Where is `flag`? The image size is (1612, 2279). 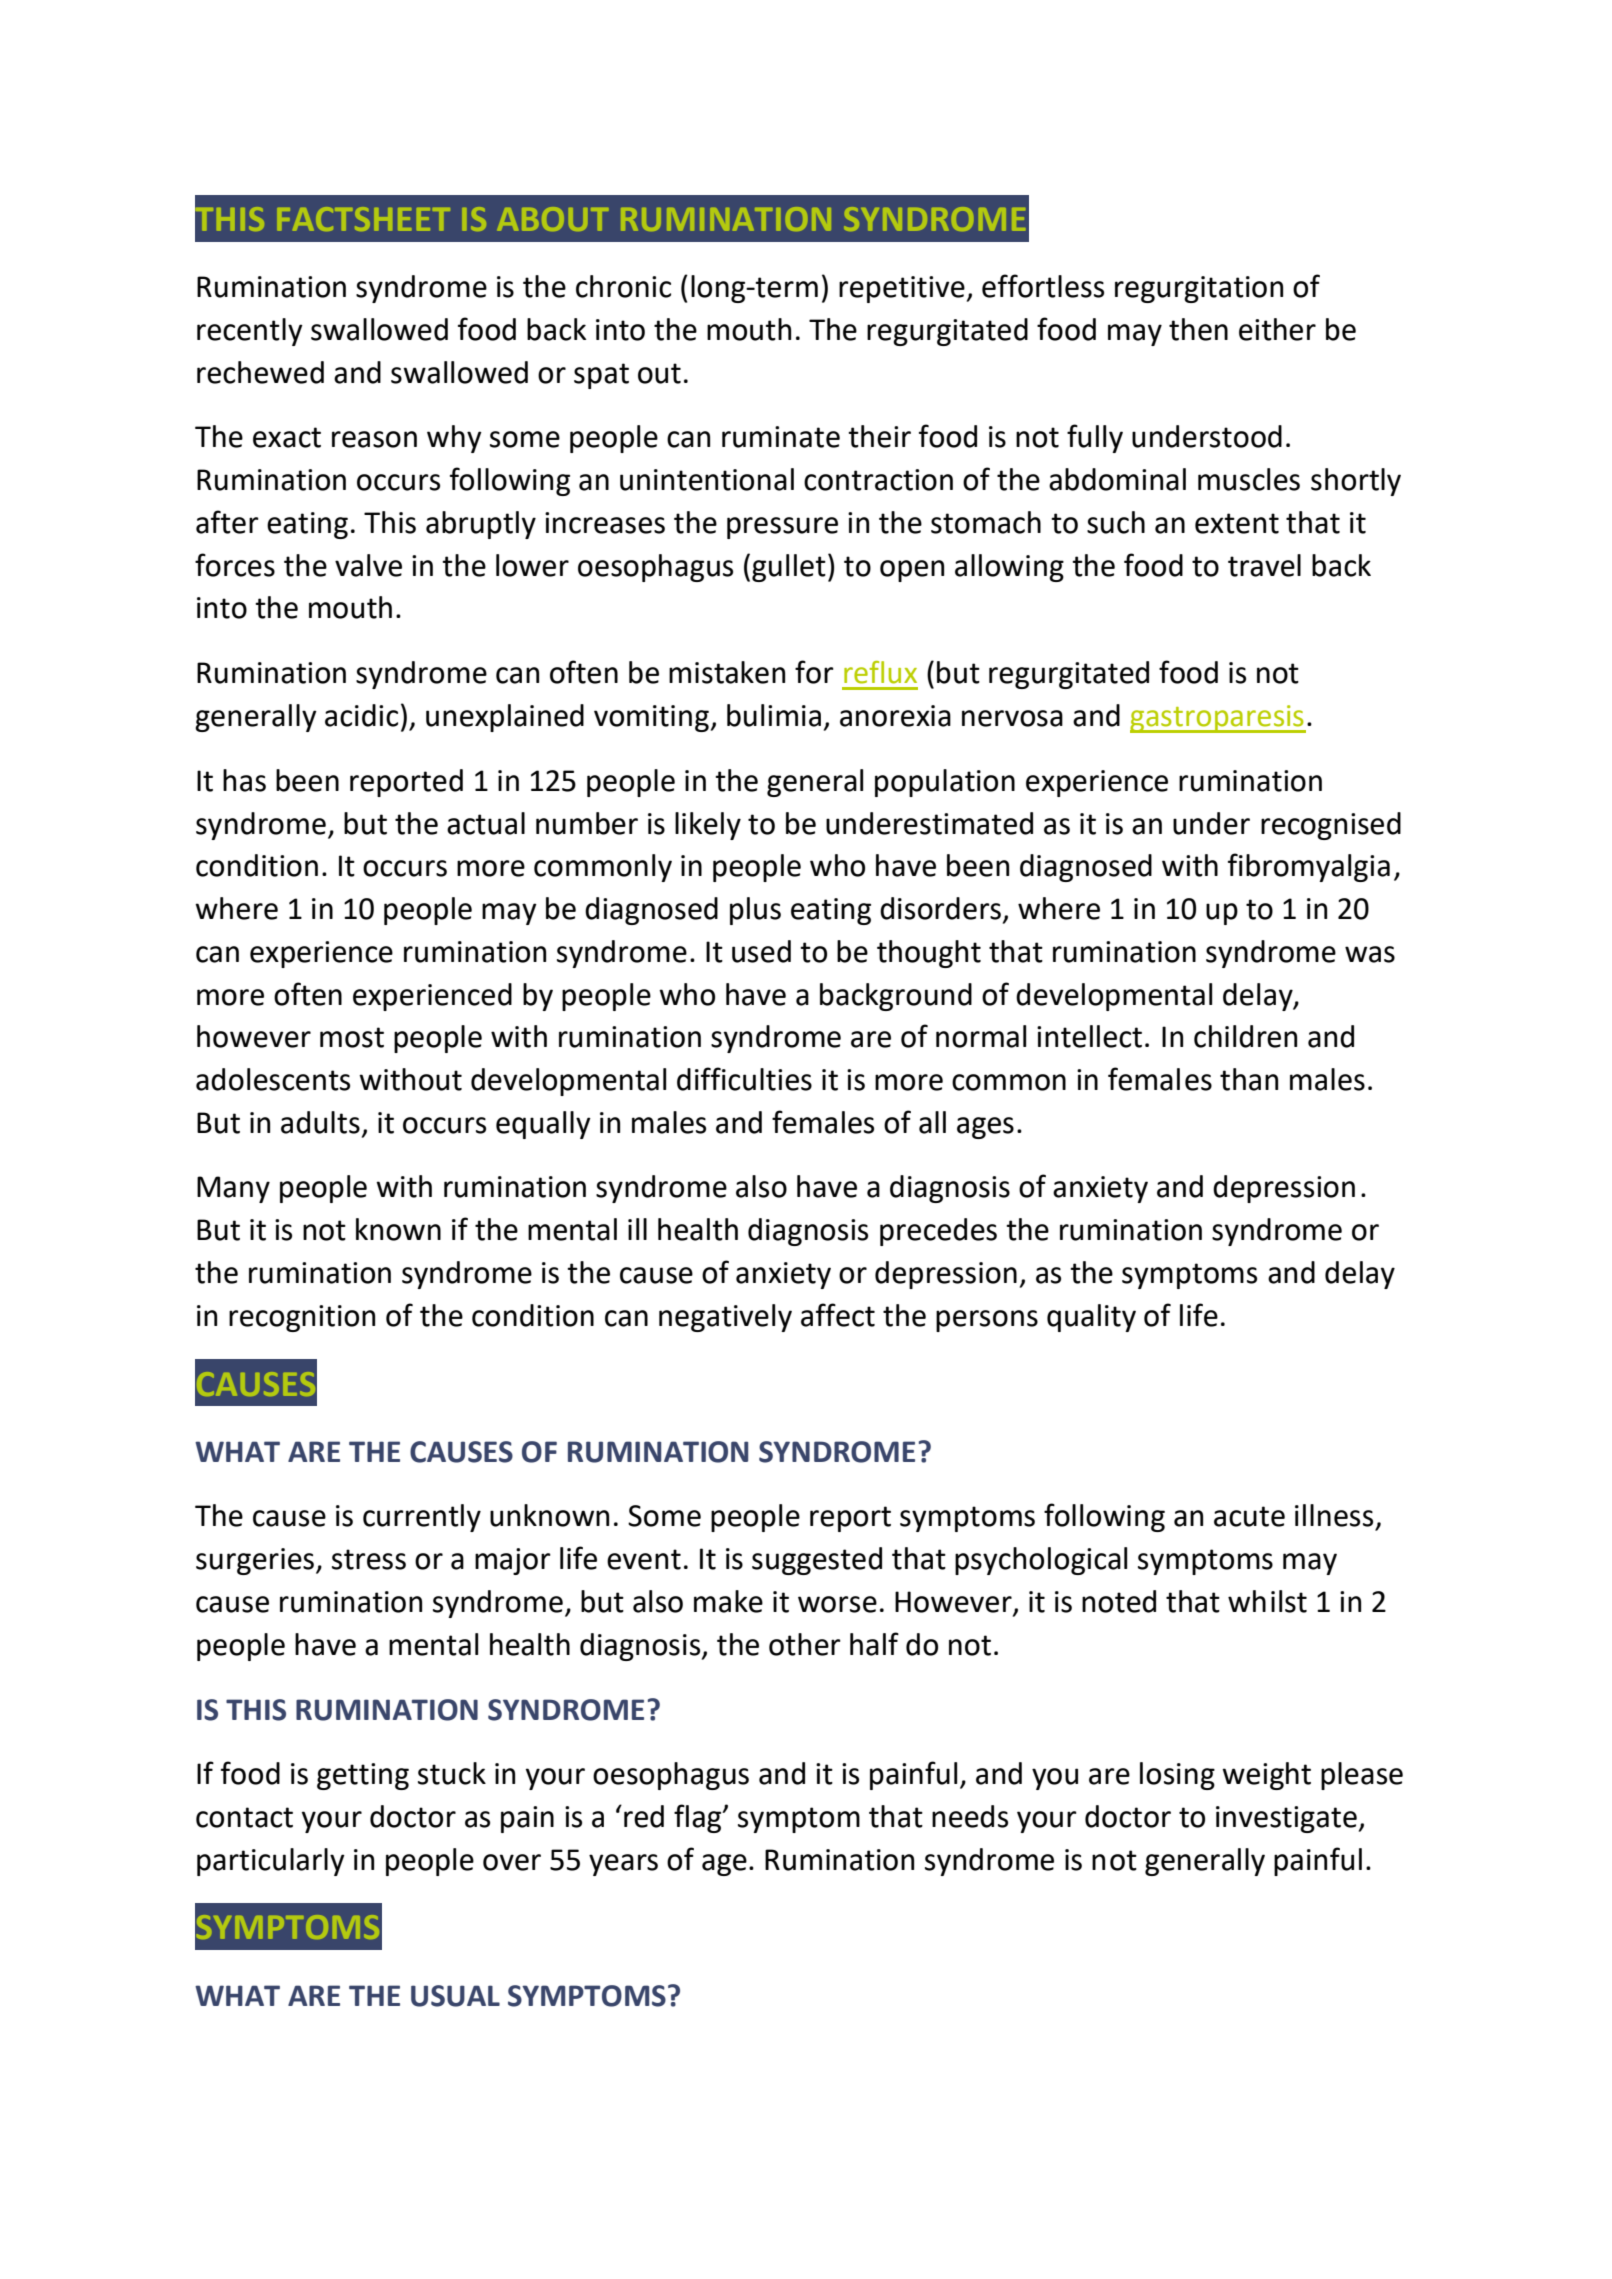
flag is located at coordinates (699, 1818).
